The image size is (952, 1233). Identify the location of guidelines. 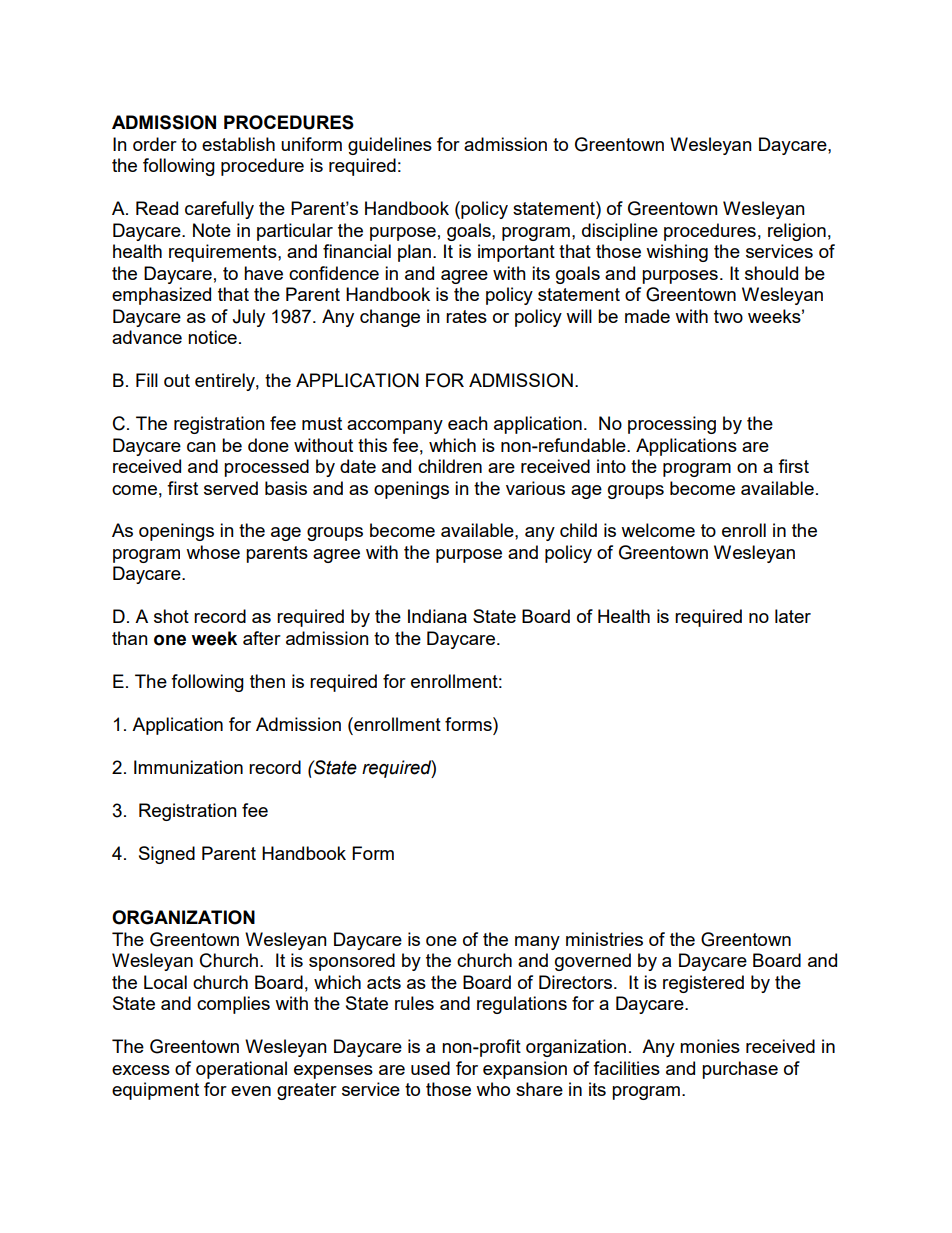
(390, 146).
